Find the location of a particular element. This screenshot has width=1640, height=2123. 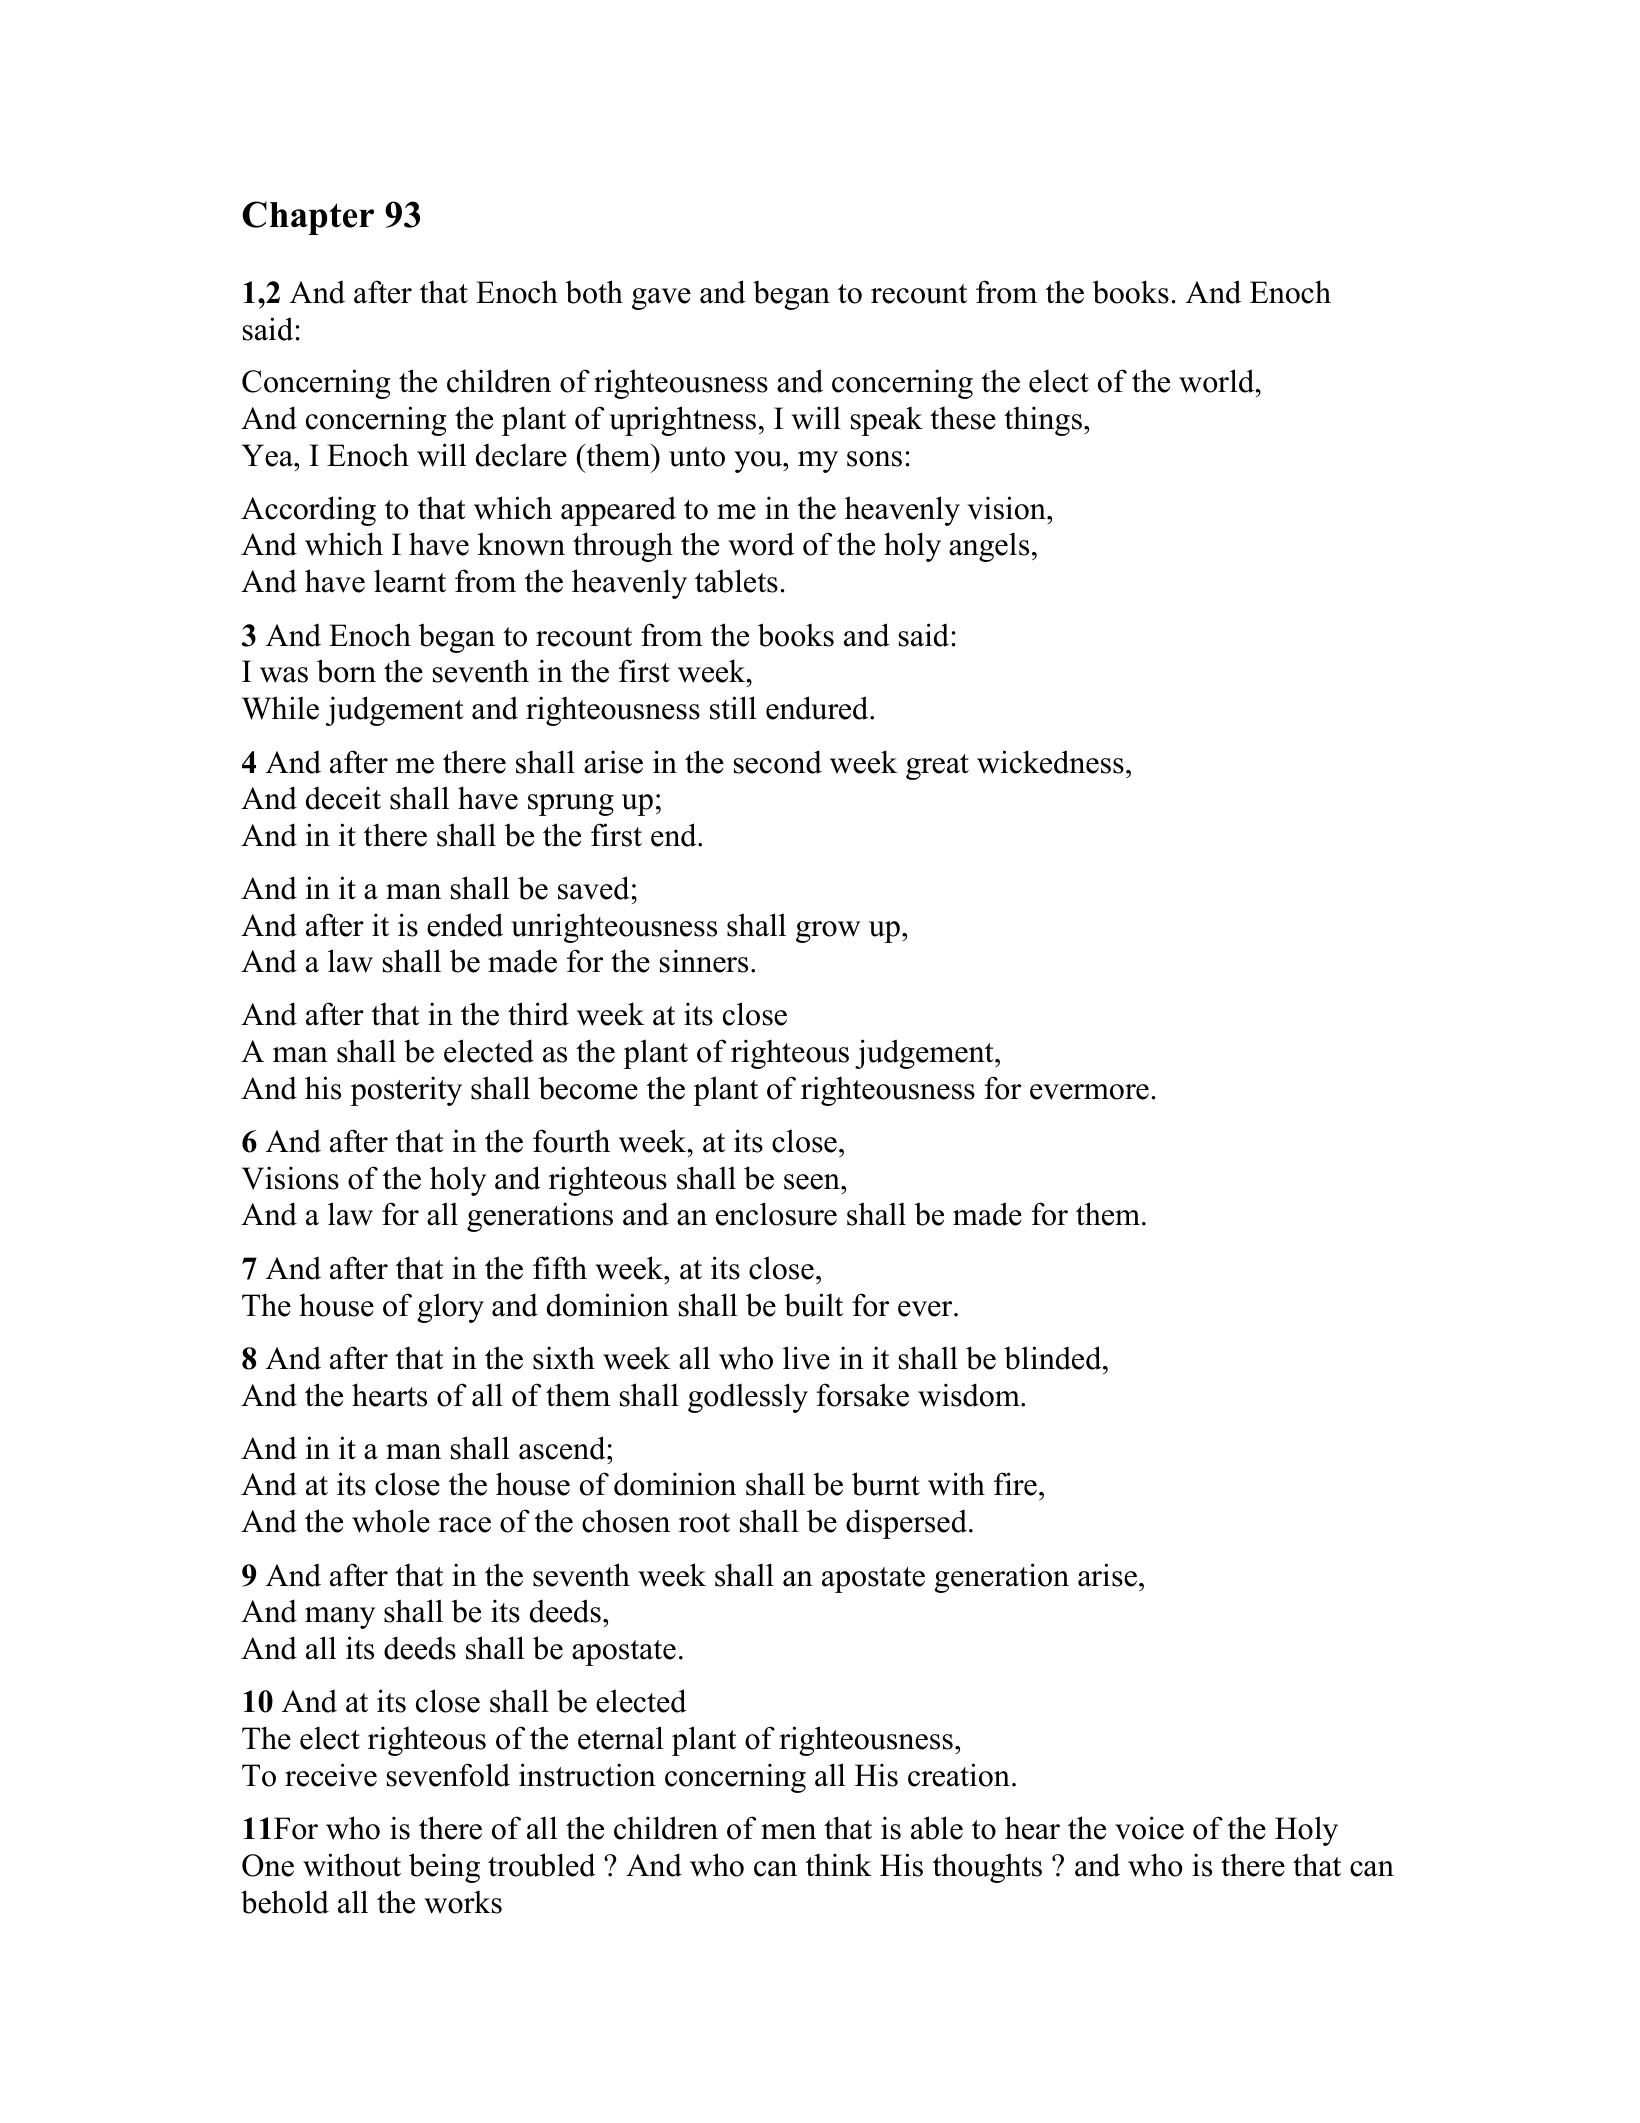

gave is located at coordinates (661, 299).
